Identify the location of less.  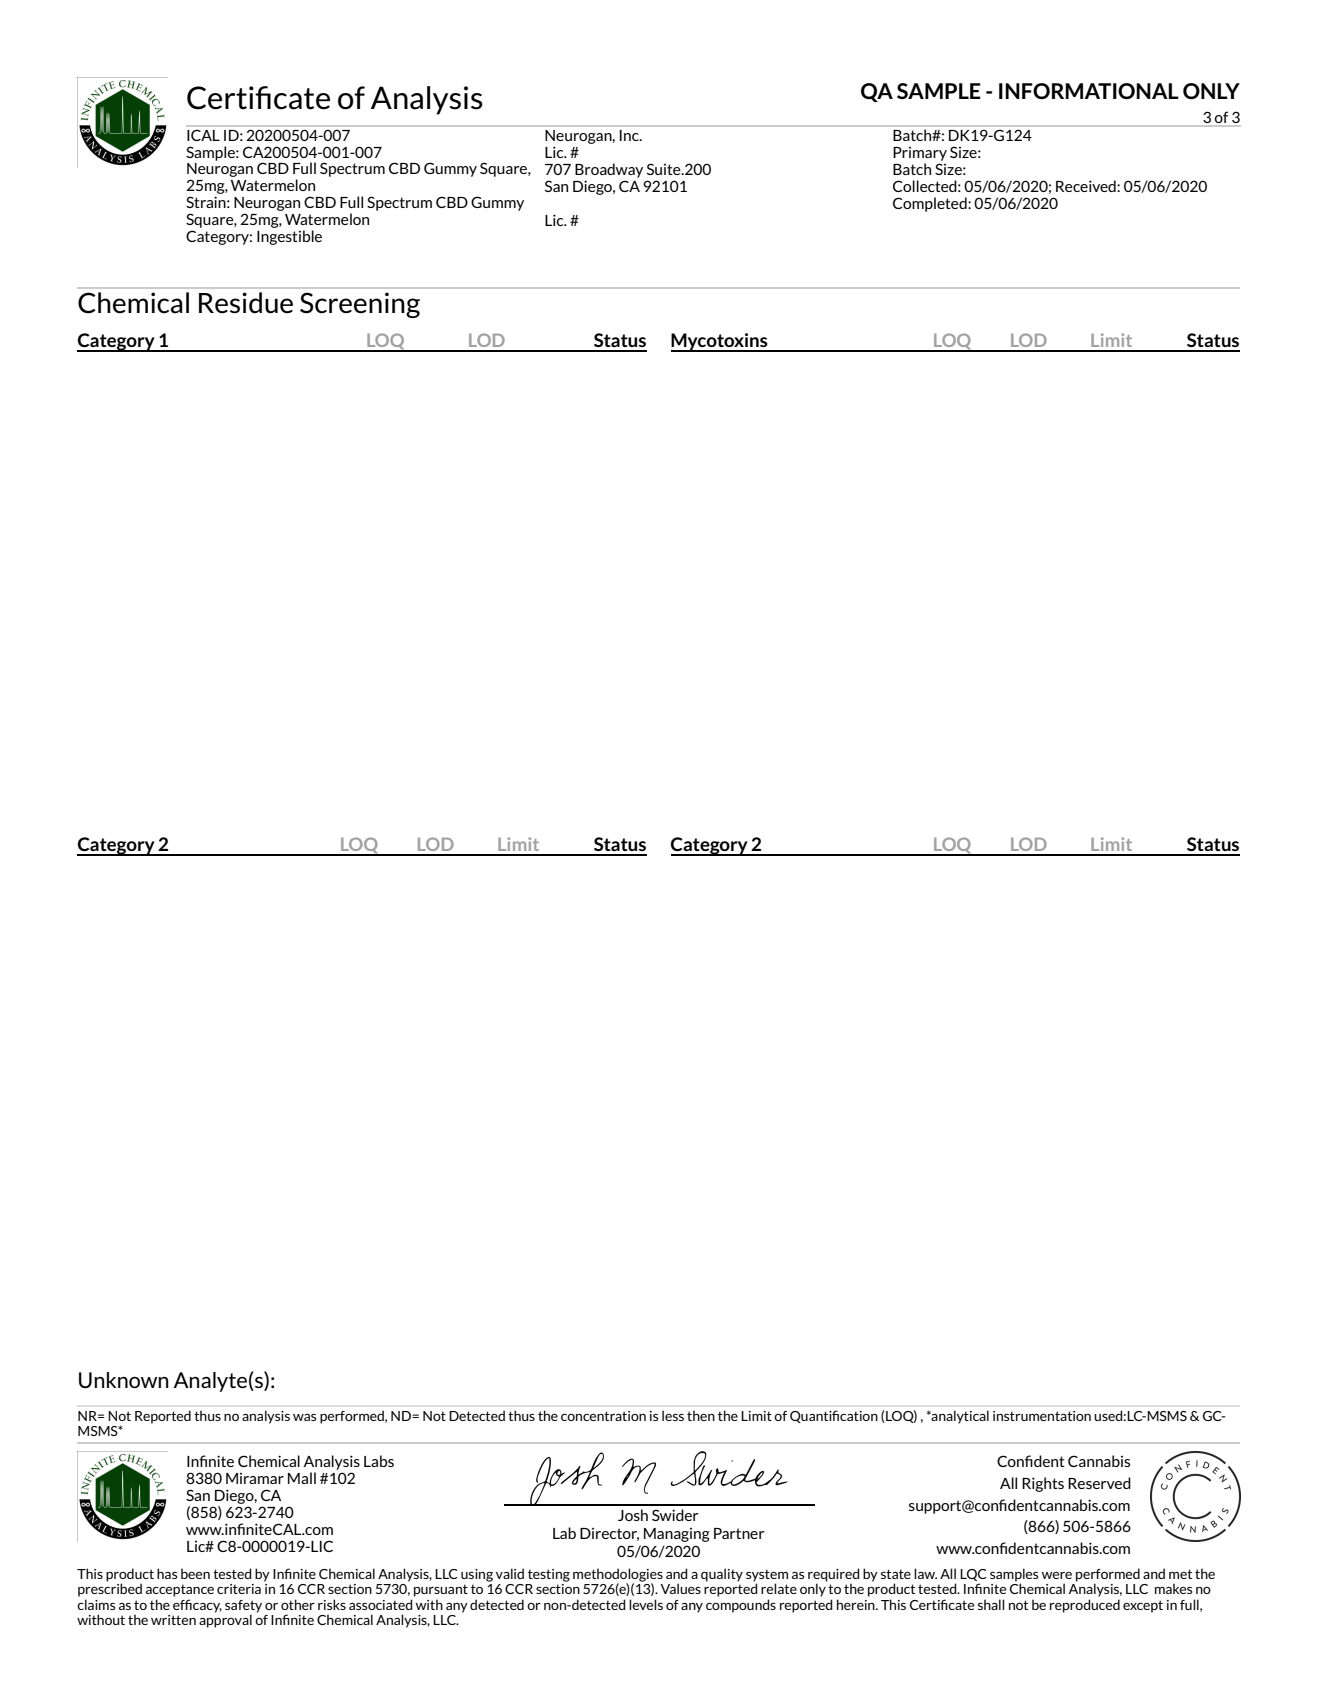
(673, 1415).
